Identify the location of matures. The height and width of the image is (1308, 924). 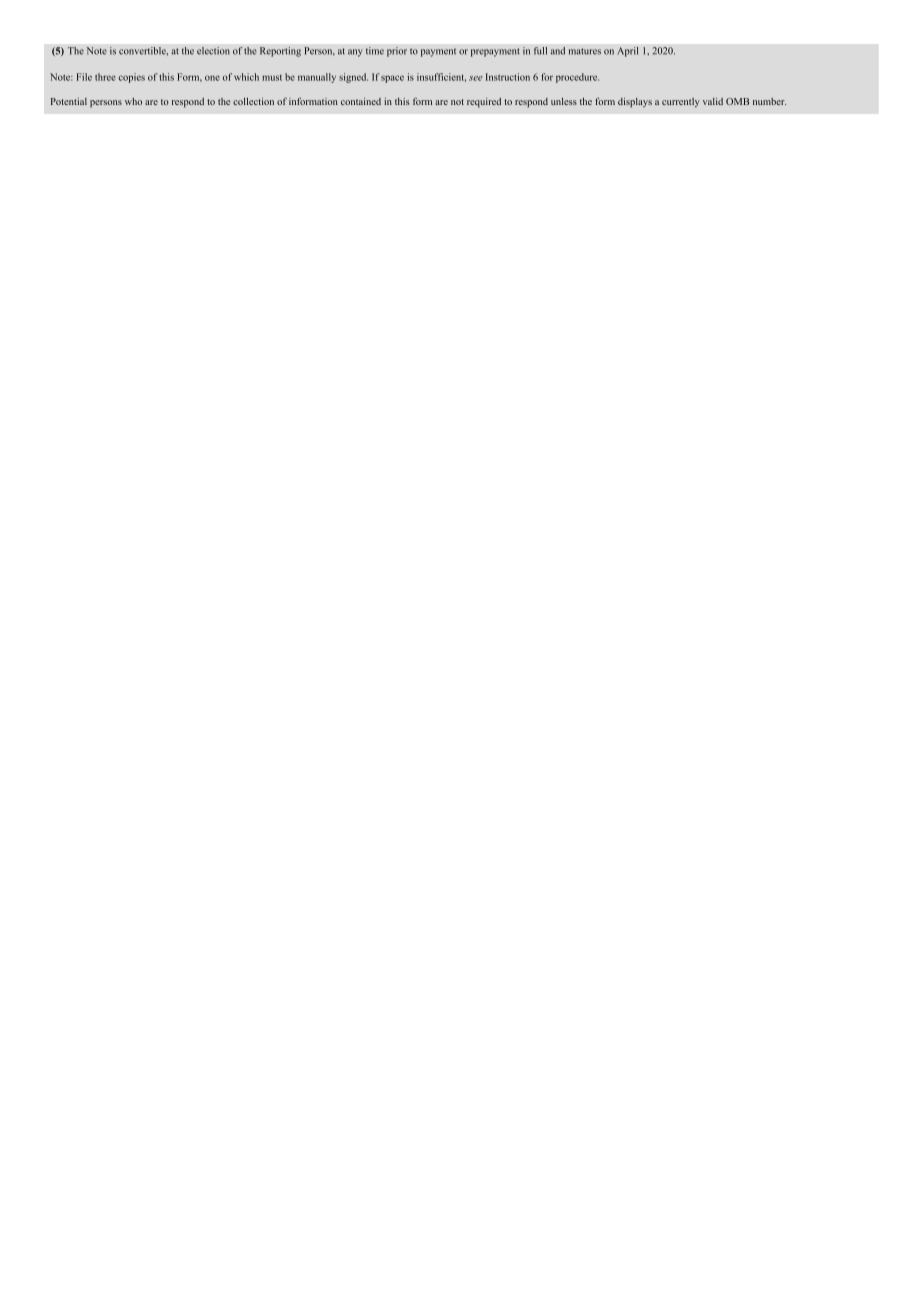
(585, 51).
